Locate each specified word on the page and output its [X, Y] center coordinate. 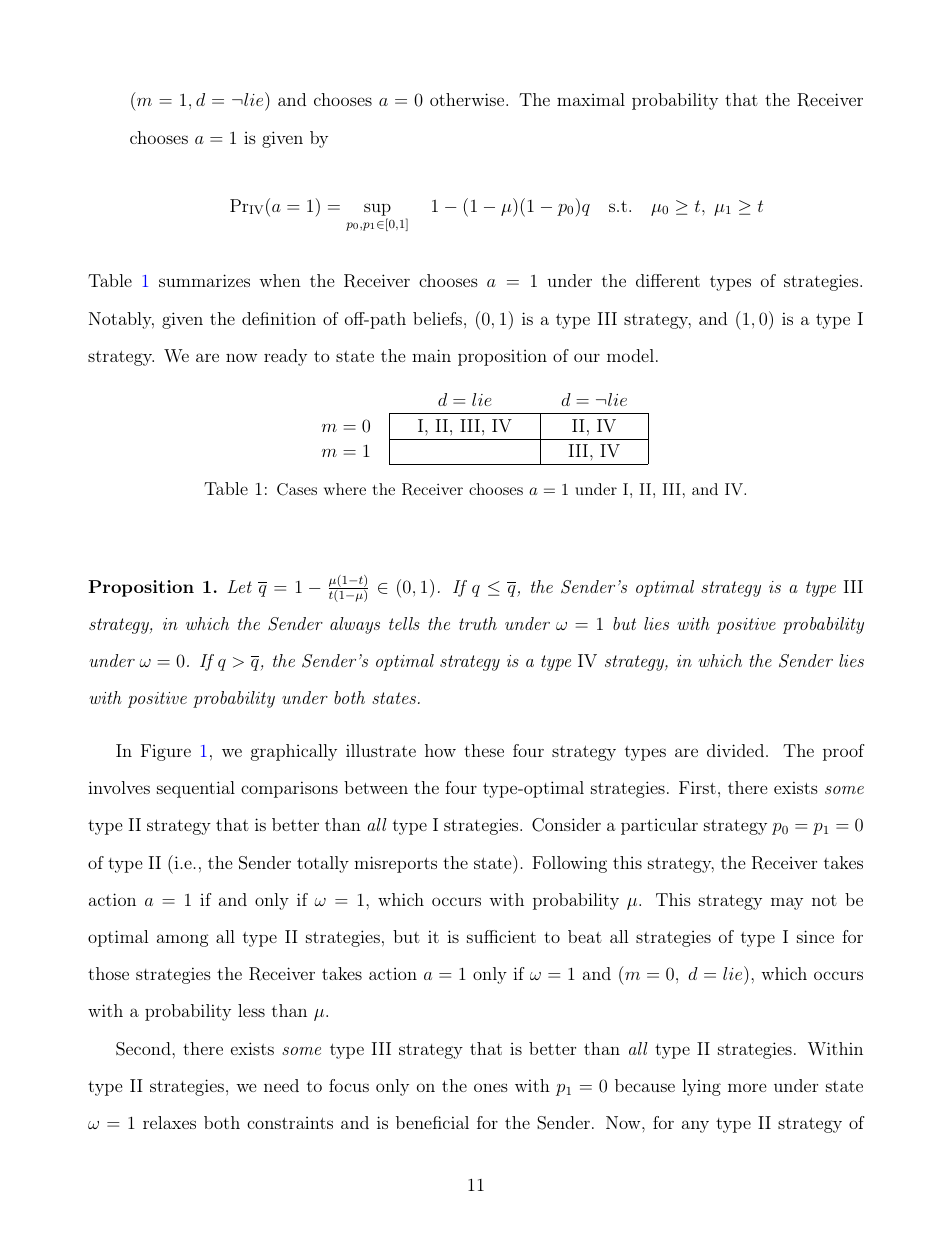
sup [377, 209]
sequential [196, 789]
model [630, 355]
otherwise [468, 99]
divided [735, 750]
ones [491, 1087]
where [345, 489]
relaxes [169, 1122]
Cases [297, 489]
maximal [591, 99]
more [747, 1087]
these [484, 750]
